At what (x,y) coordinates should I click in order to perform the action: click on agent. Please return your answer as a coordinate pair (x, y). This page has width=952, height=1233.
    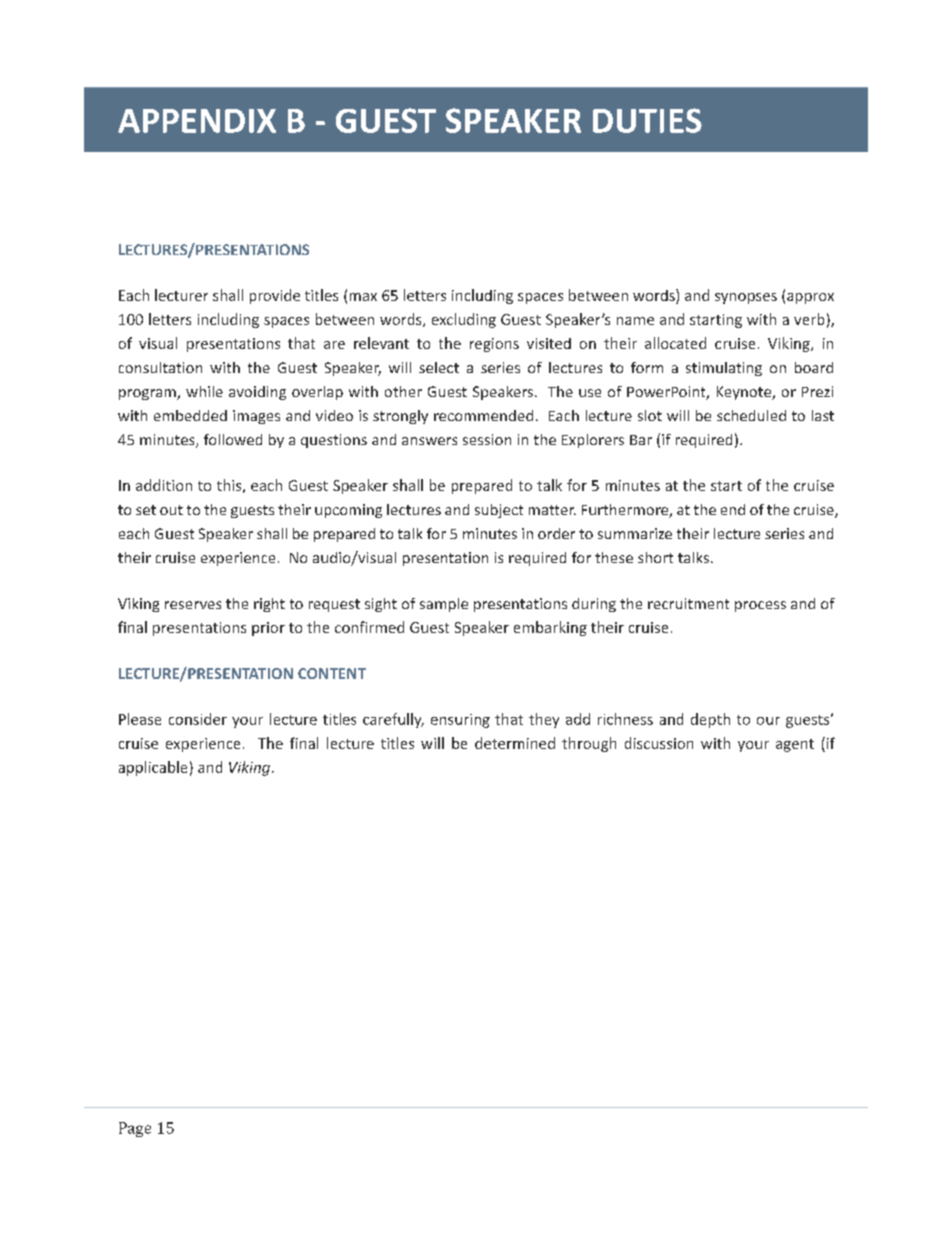
    Looking at the image, I should click on (795, 745).
